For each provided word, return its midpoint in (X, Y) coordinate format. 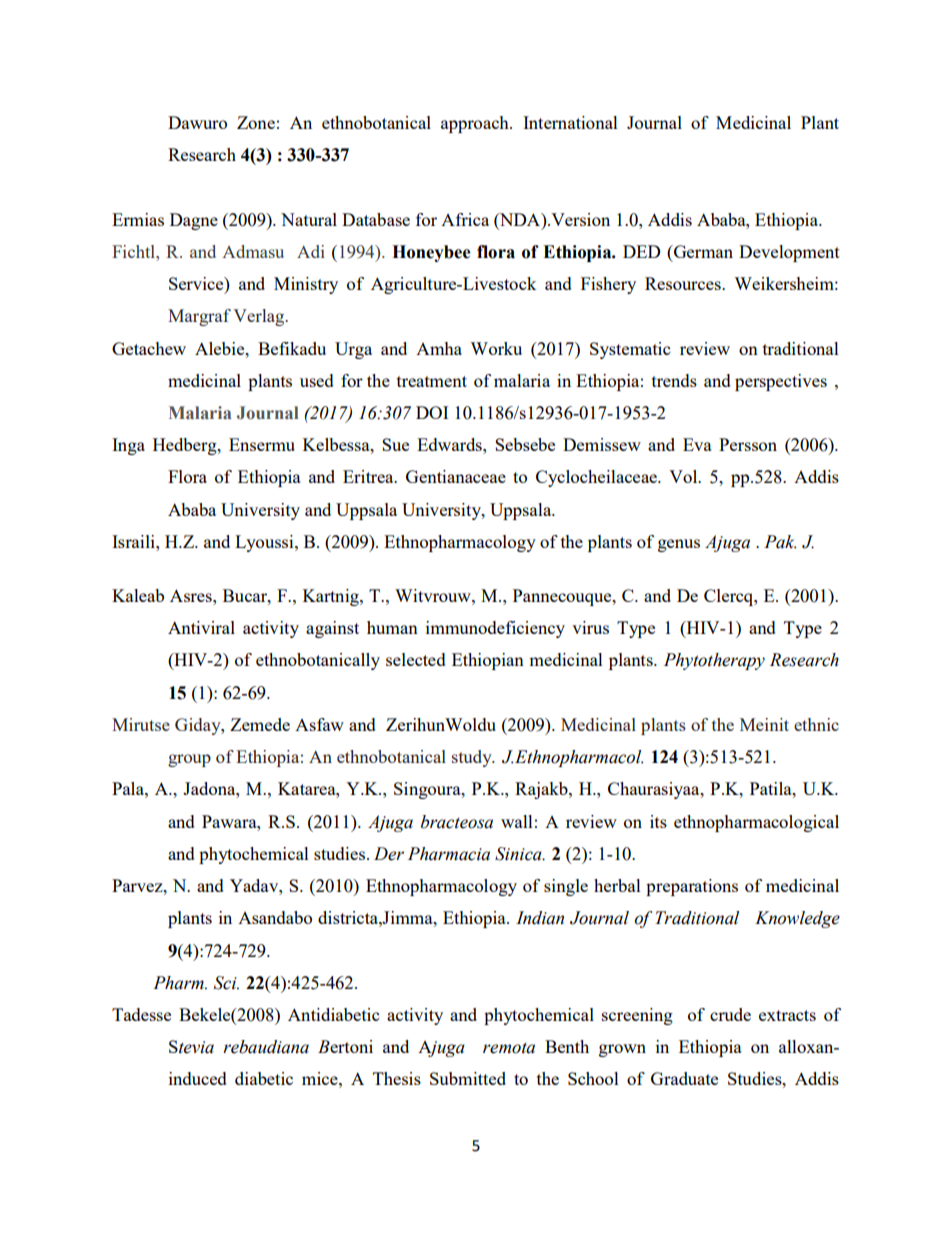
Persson (748, 444)
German (702, 251)
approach (476, 124)
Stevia (191, 1047)
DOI (432, 412)
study (473, 758)
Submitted (468, 1078)
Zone (256, 122)
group (189, 760)
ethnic (816, 724)
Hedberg (186, 446)
